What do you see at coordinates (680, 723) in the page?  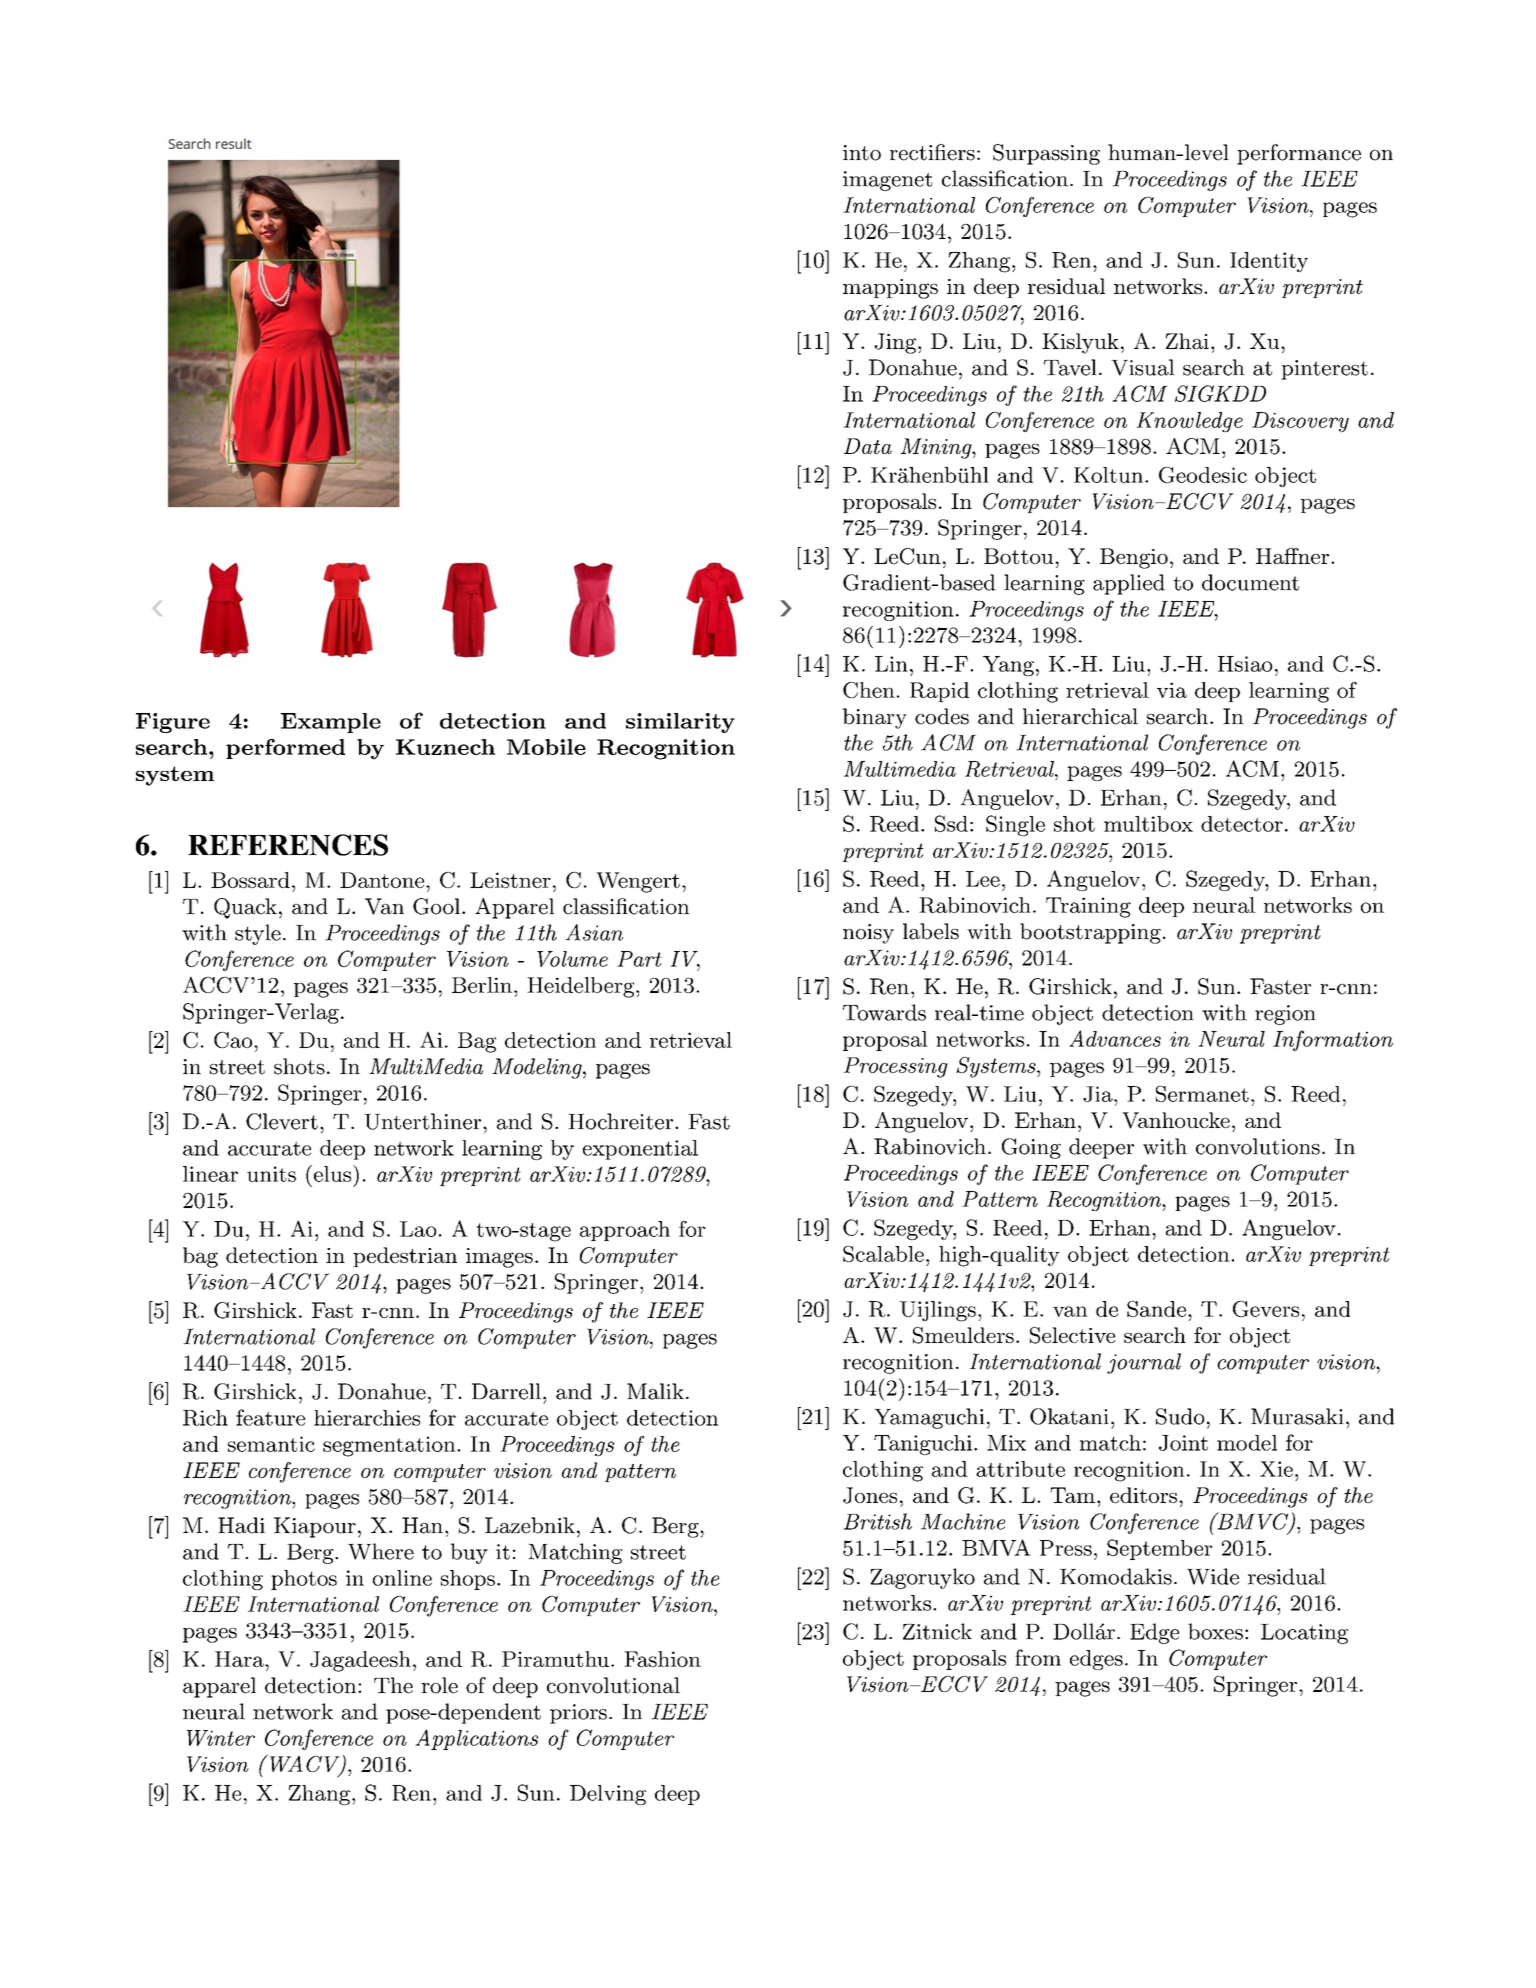 I see `similarity` at bounding box center [680, 723].
